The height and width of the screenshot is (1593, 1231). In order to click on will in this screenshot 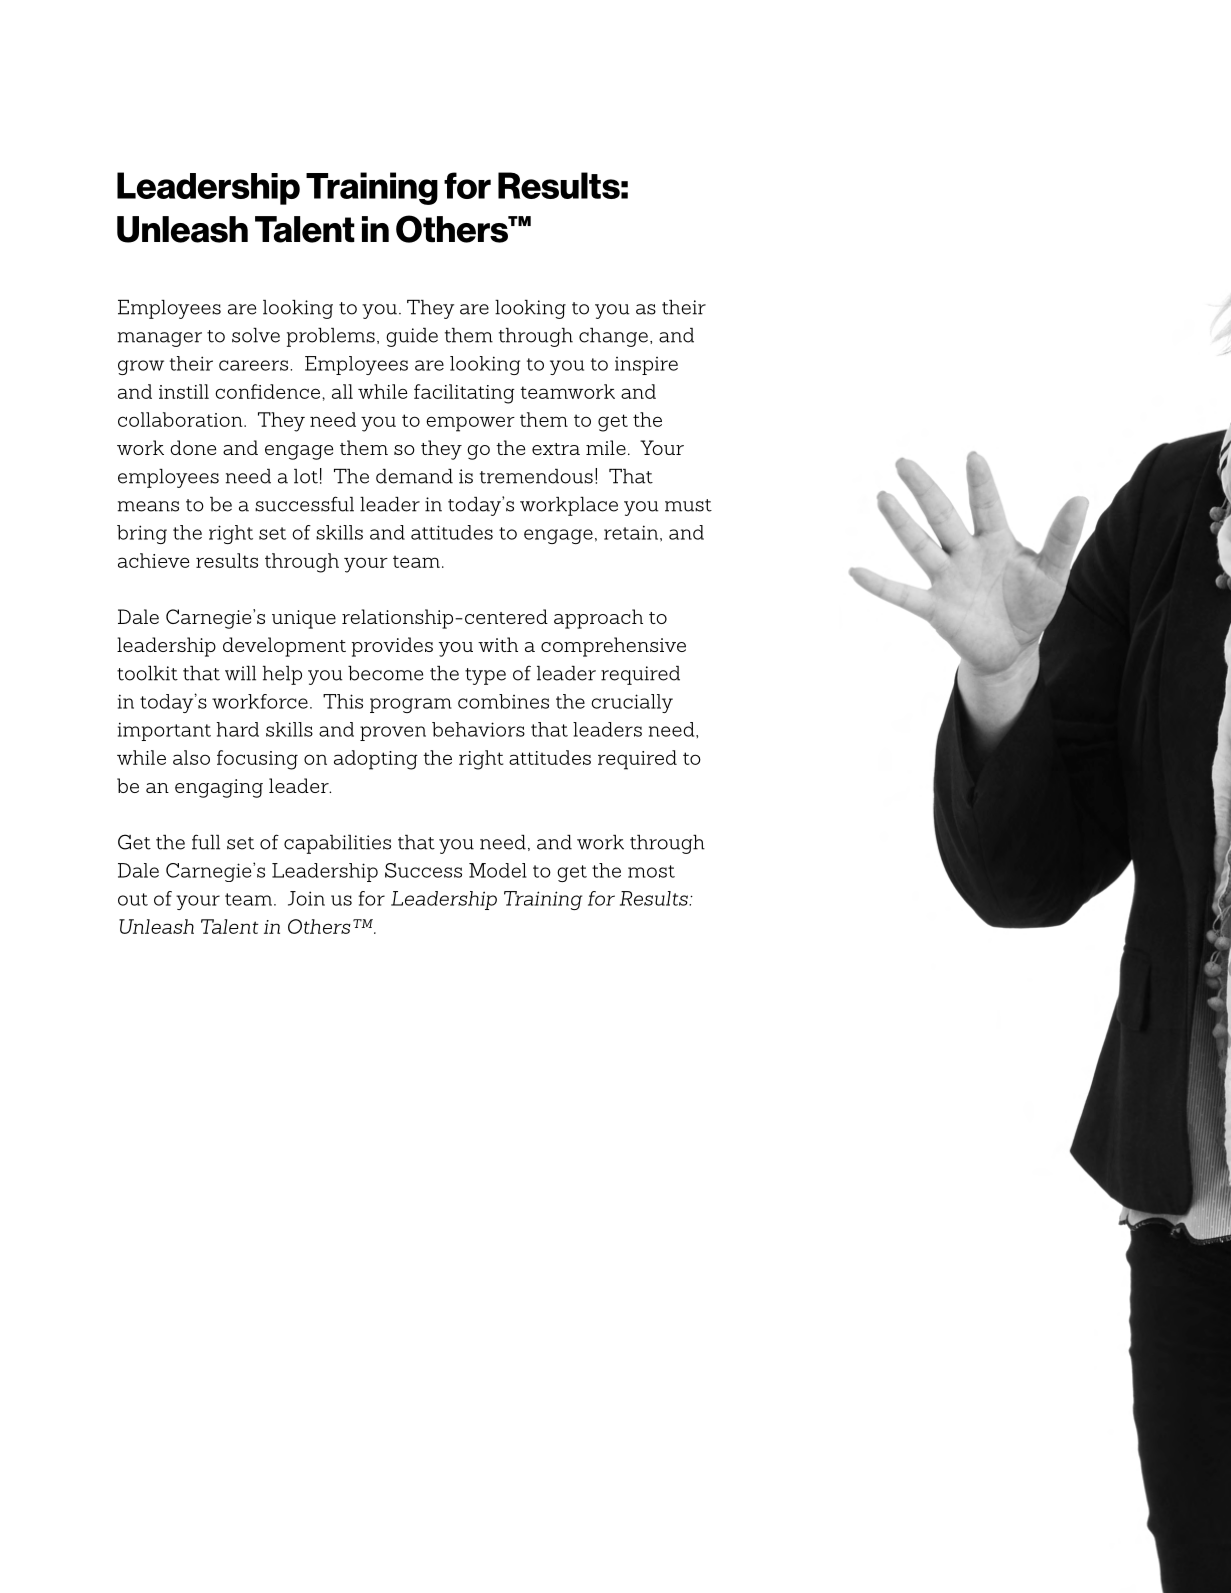, I will do `click(240, 673)`.
